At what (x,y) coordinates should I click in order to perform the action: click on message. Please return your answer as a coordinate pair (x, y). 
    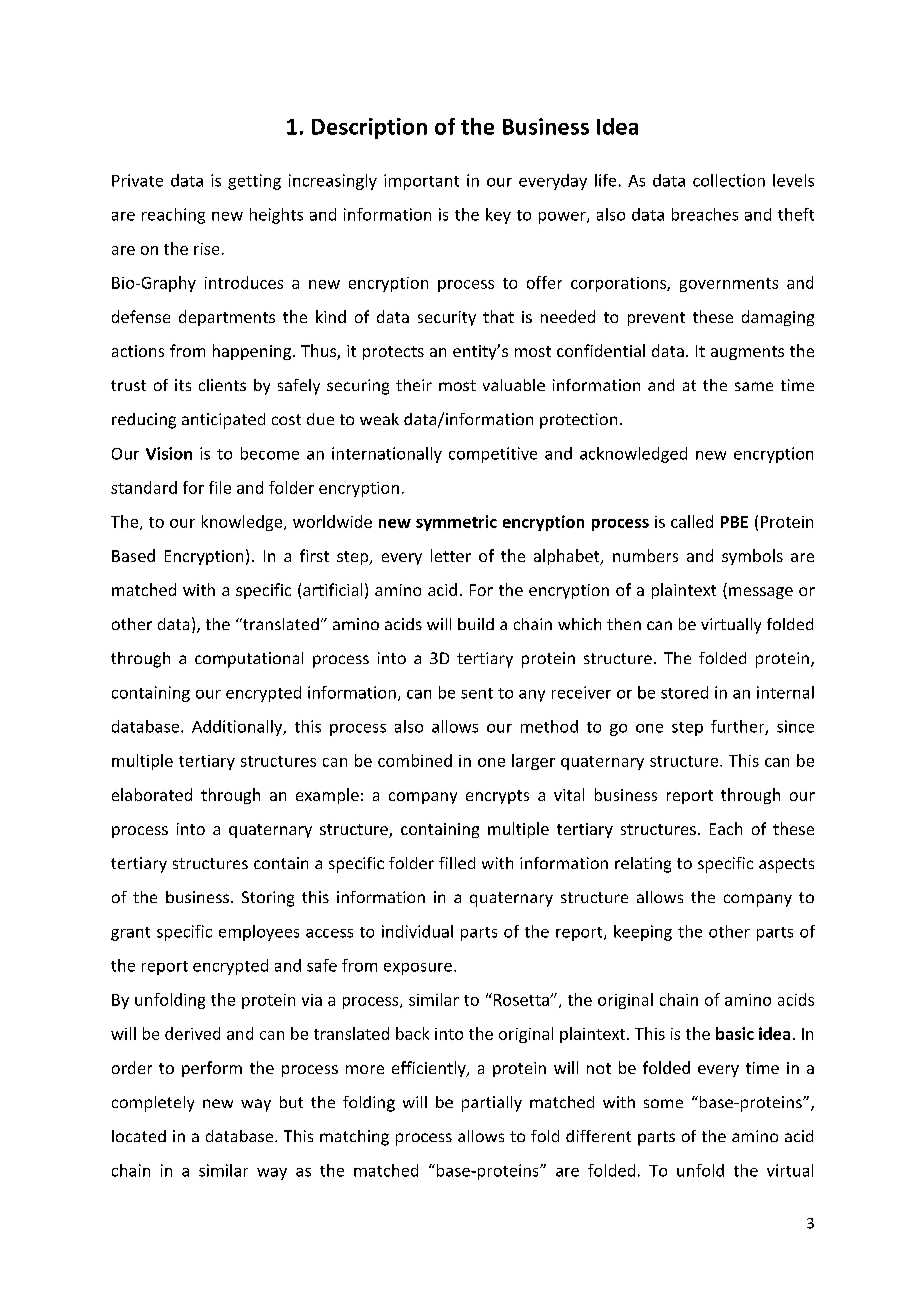
    Looking at the image, I should click on (761, 593).
